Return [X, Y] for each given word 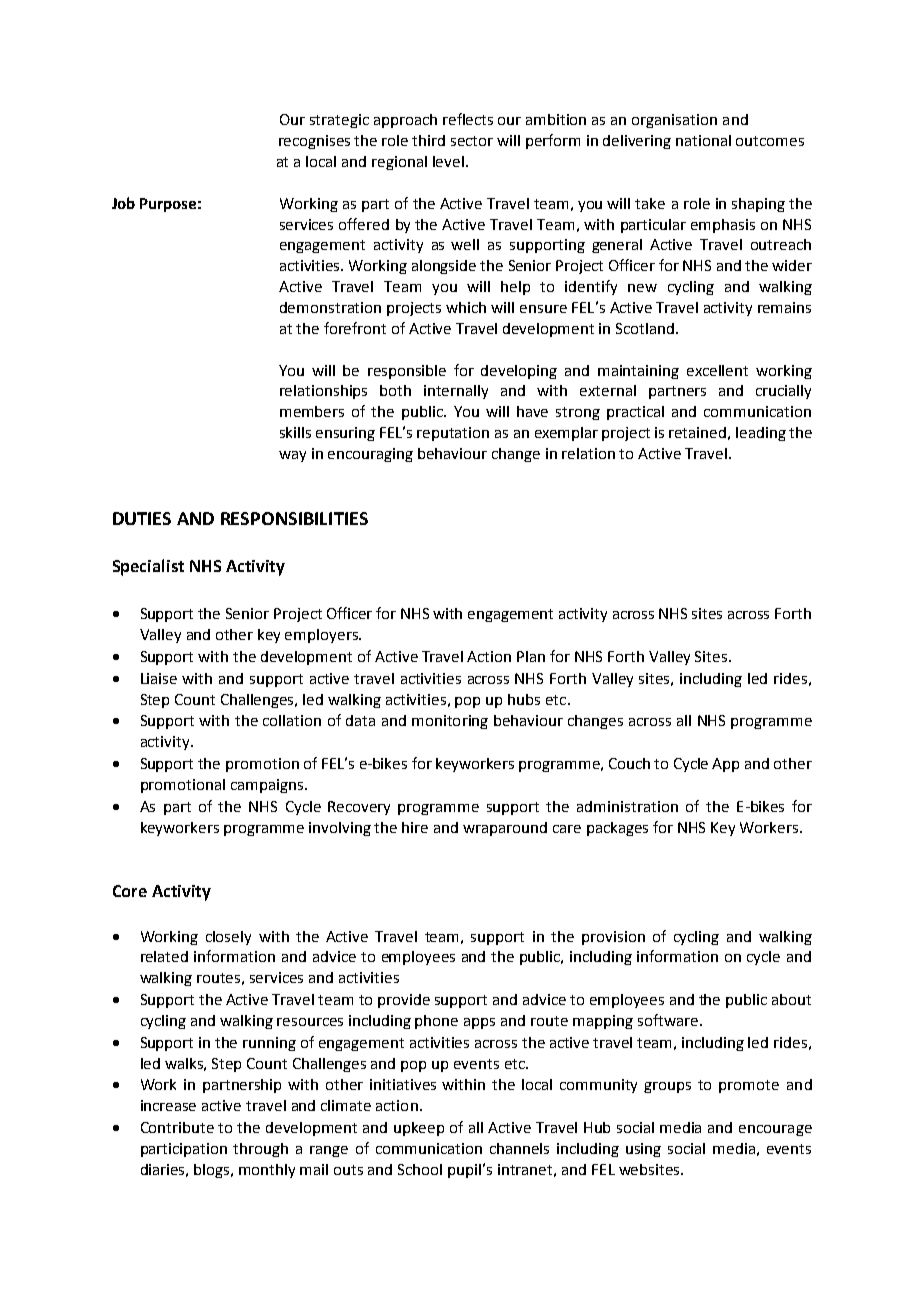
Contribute [177, 1127]
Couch [629, 763]
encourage [775, 1130]
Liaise [159, 678]
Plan [531, 656]
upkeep [419, 1129]
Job [123, 203]
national [703, 140]
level [448, 161]
